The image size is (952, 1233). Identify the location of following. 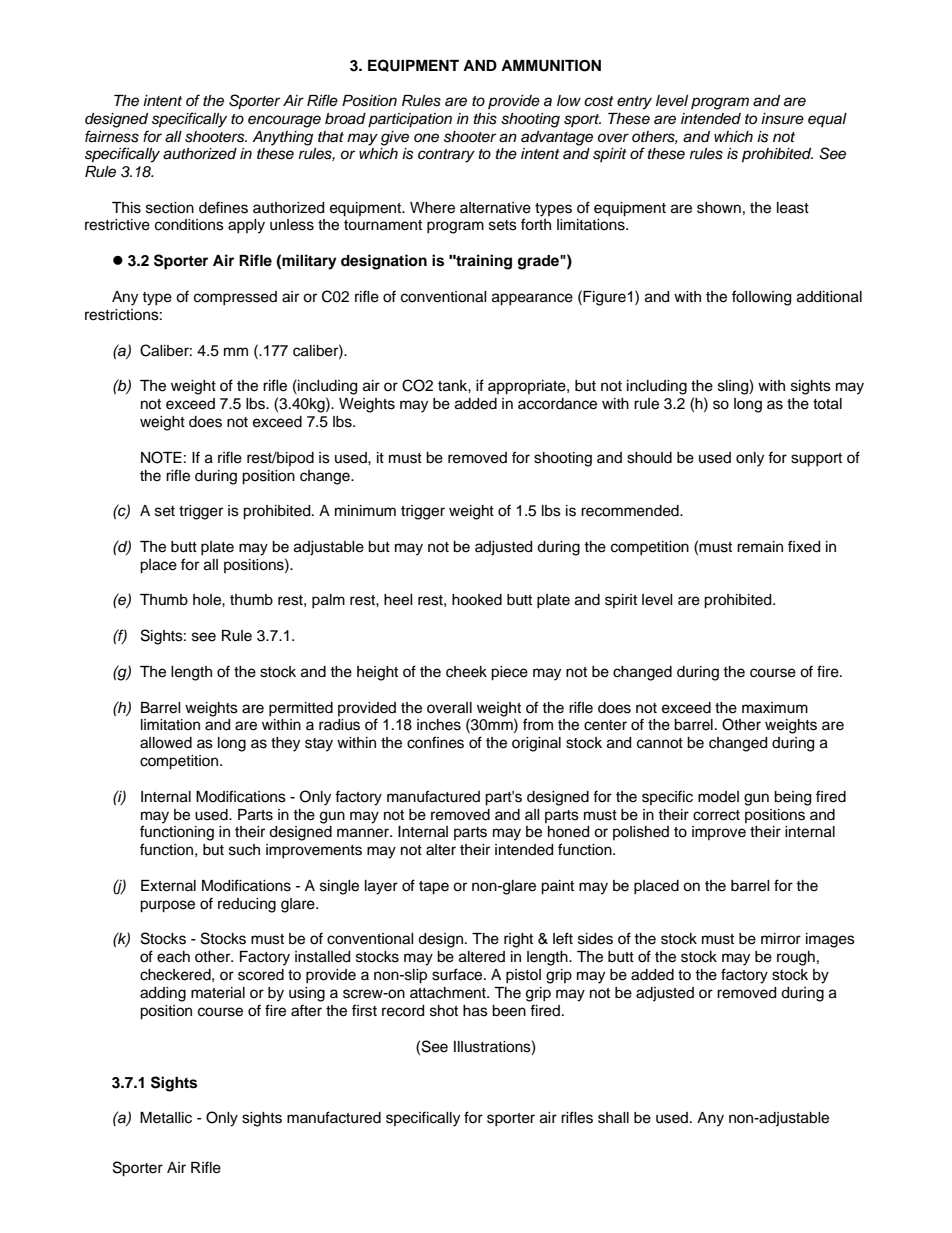
(761, 298).
